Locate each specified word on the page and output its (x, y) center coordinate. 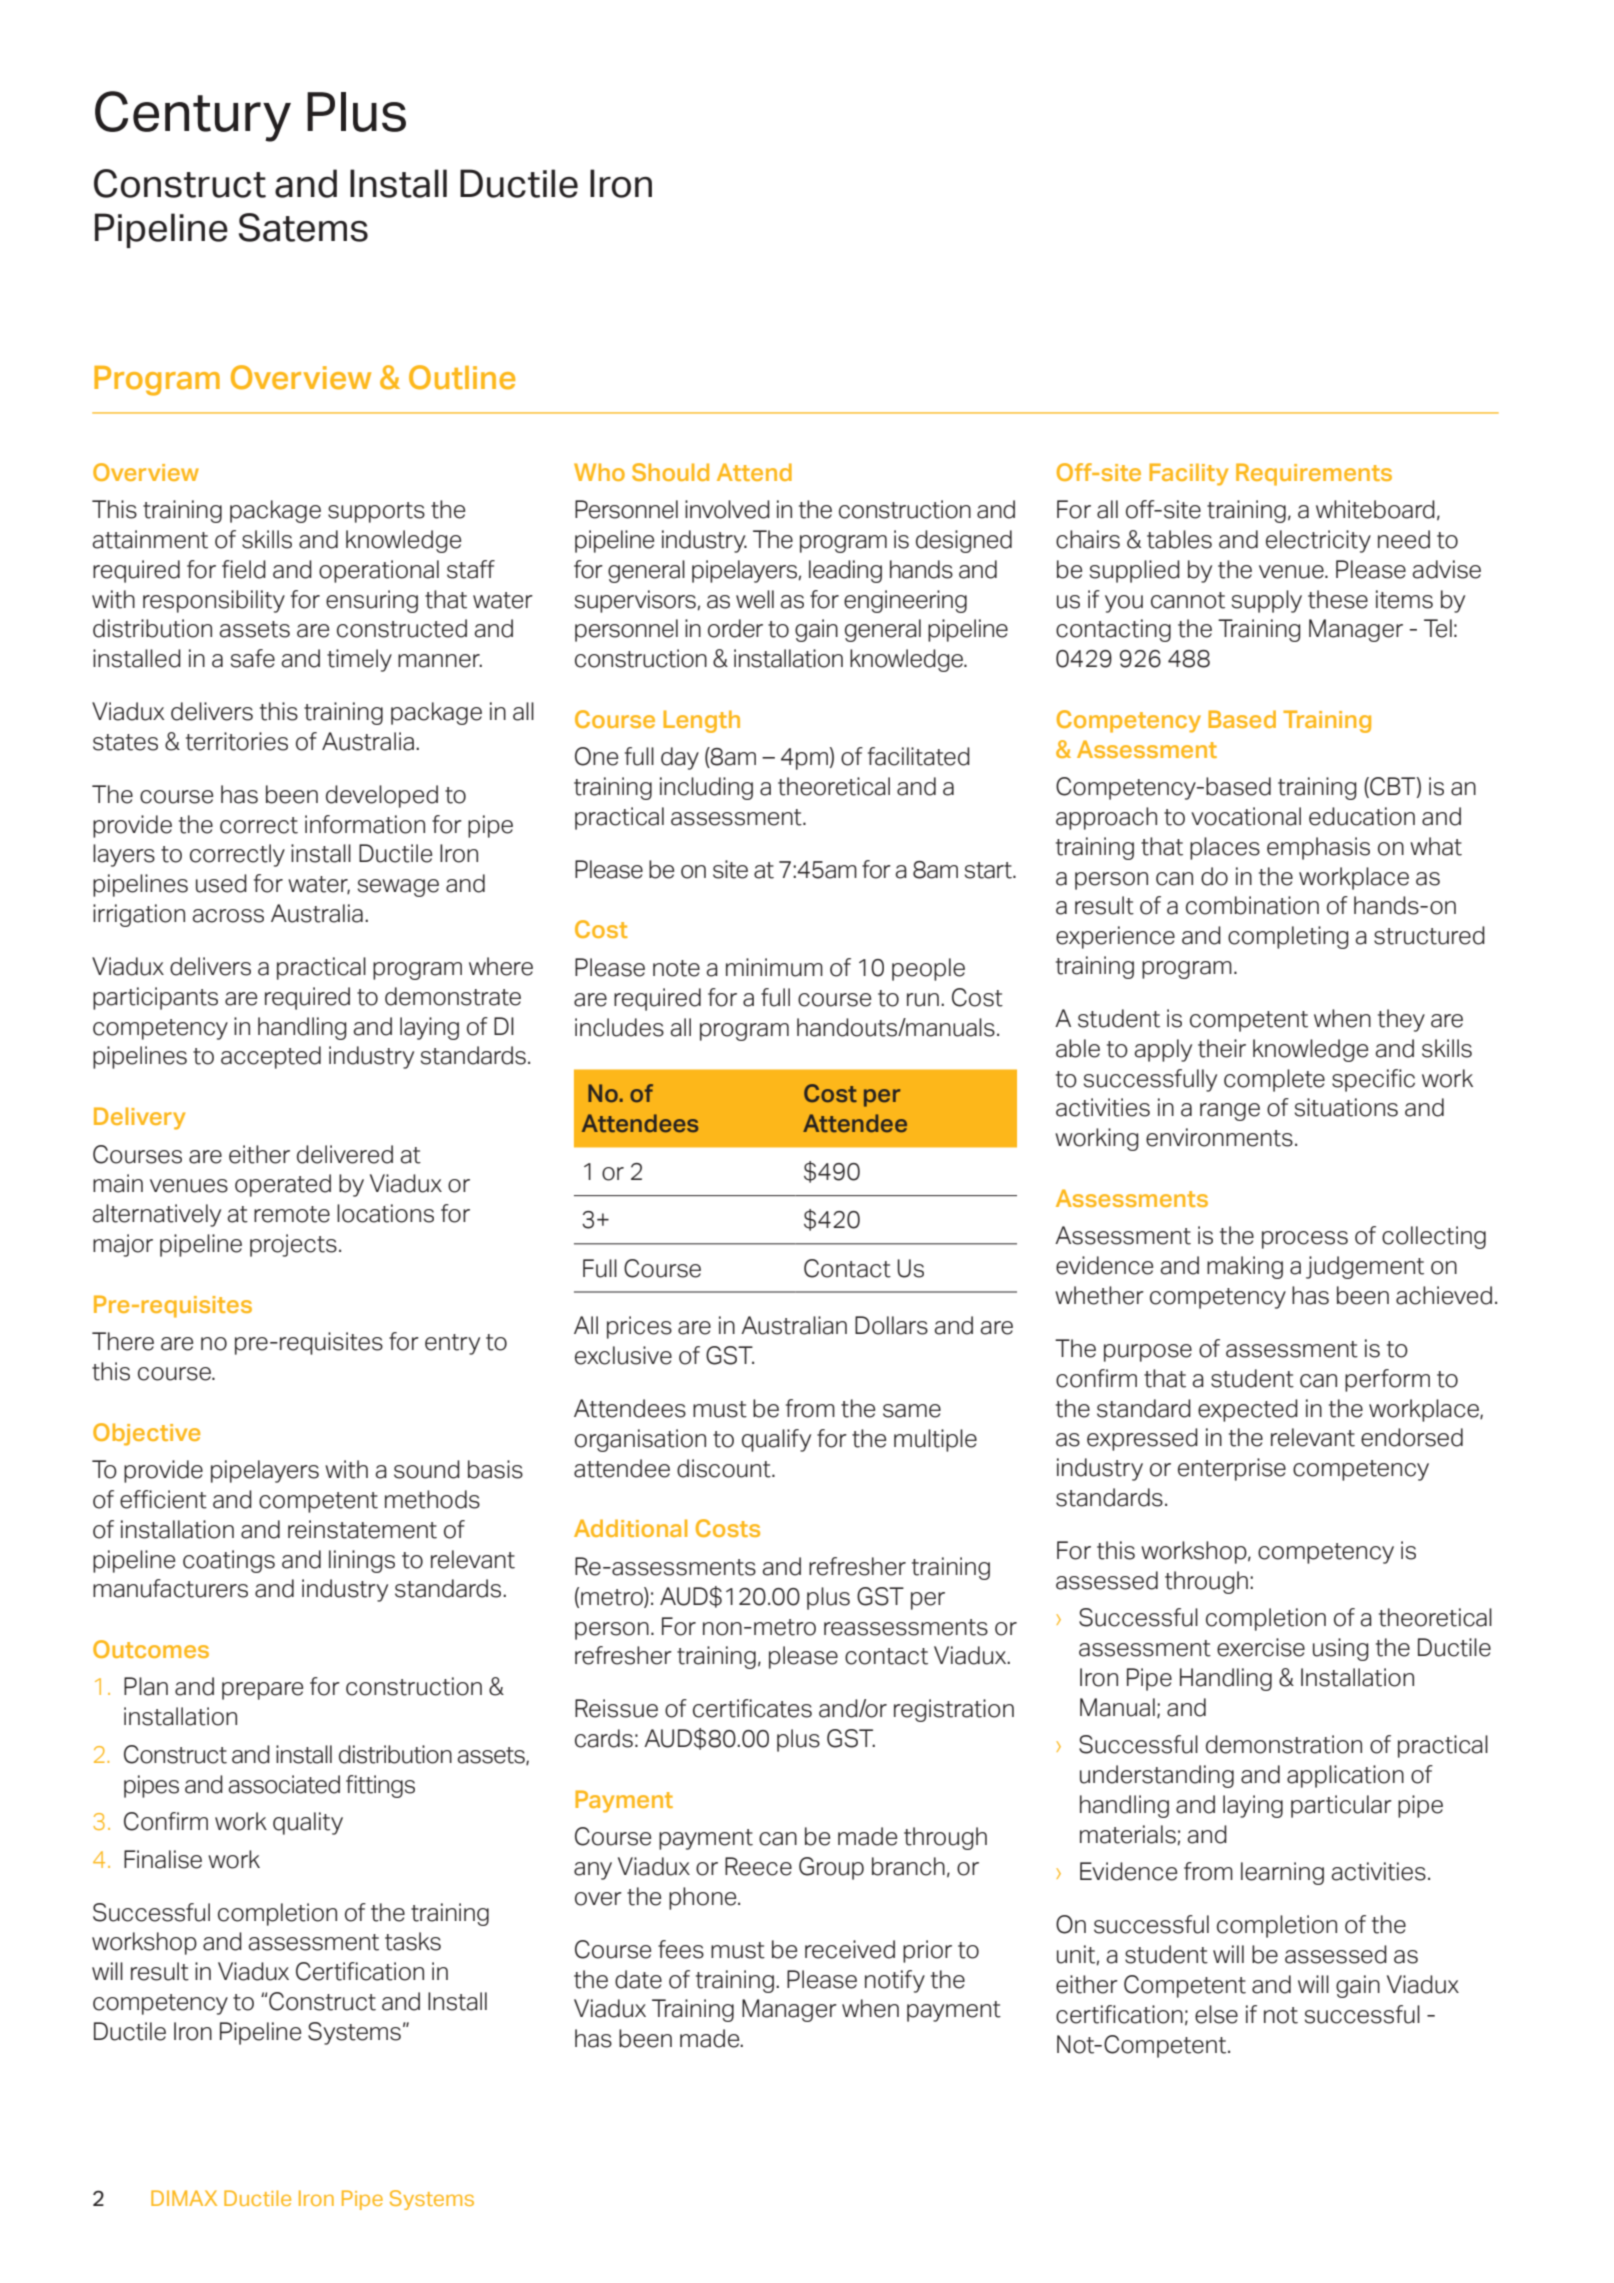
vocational (1246, 816)
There (123, 1341)
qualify (776, 1440)
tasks (413, 1941)
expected (1248, 1410)
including (706, 788)
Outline (462, 377)
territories (237, 741)
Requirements (1314, 474)
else (1216, 2014)
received (850, 1949)
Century (193, 116)
